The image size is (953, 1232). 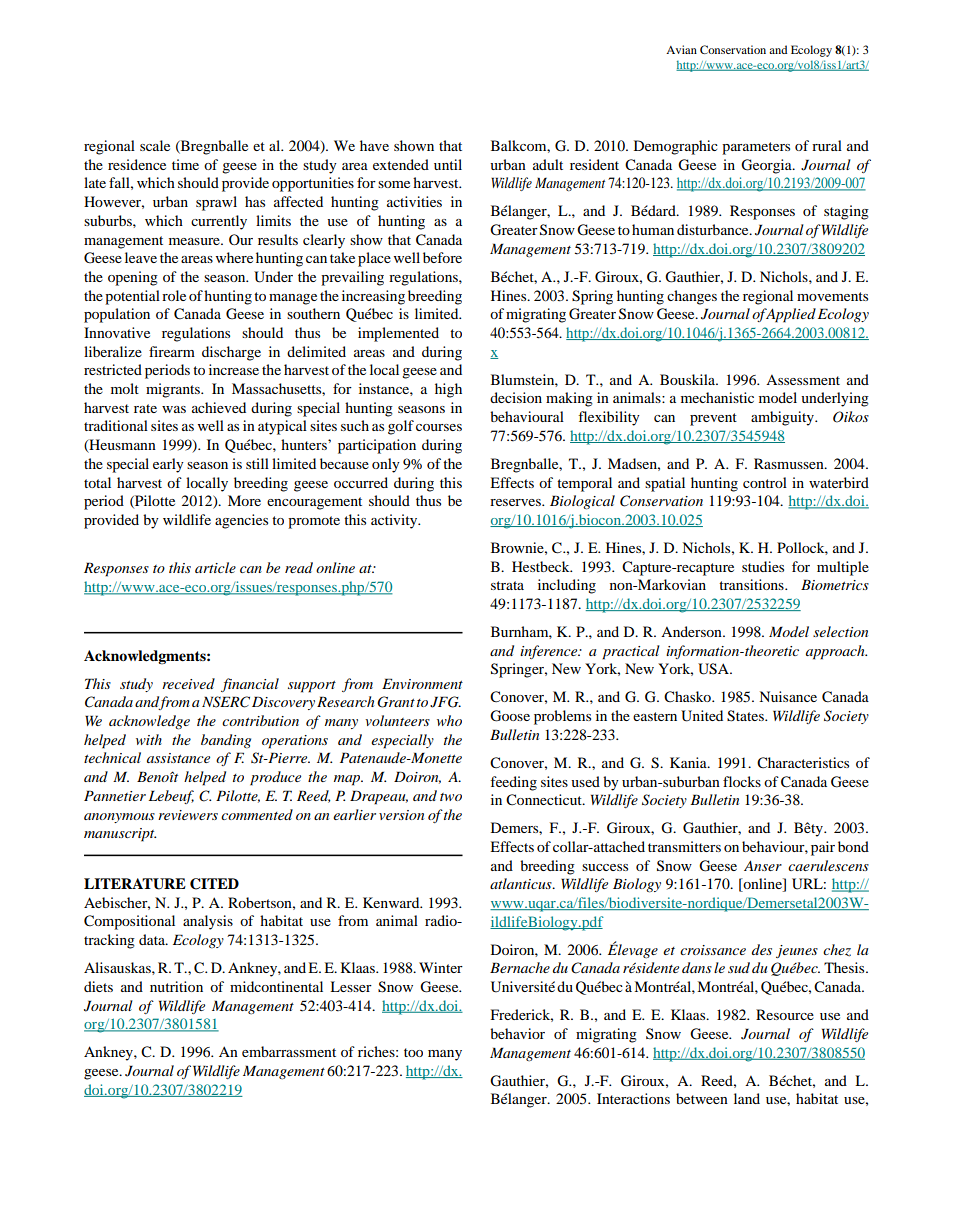 I want to click on embarrassment, so click(x=289, y=1051).
